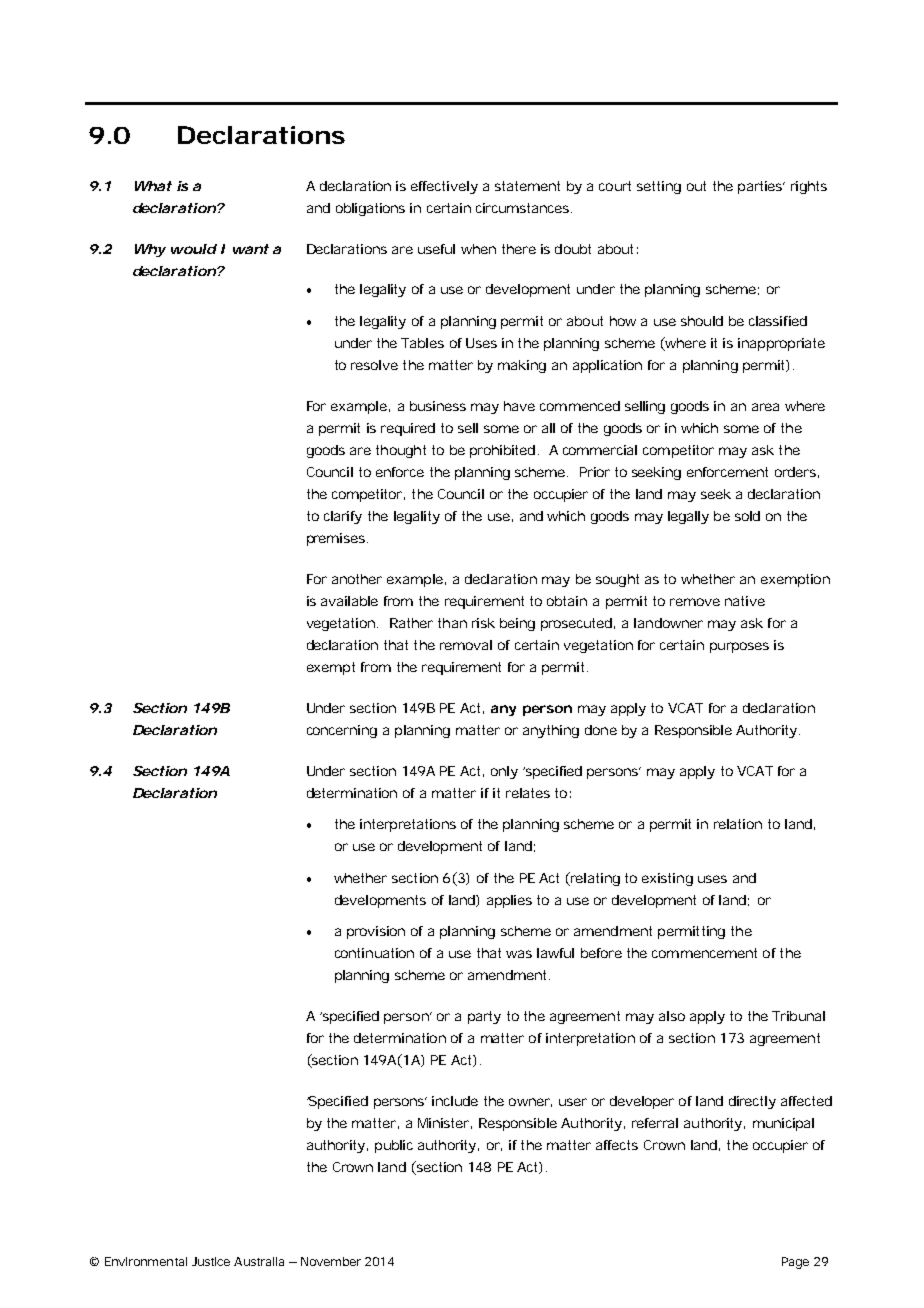 The image size is (924, 1308). I want to click on premises, so click(337, 539).
